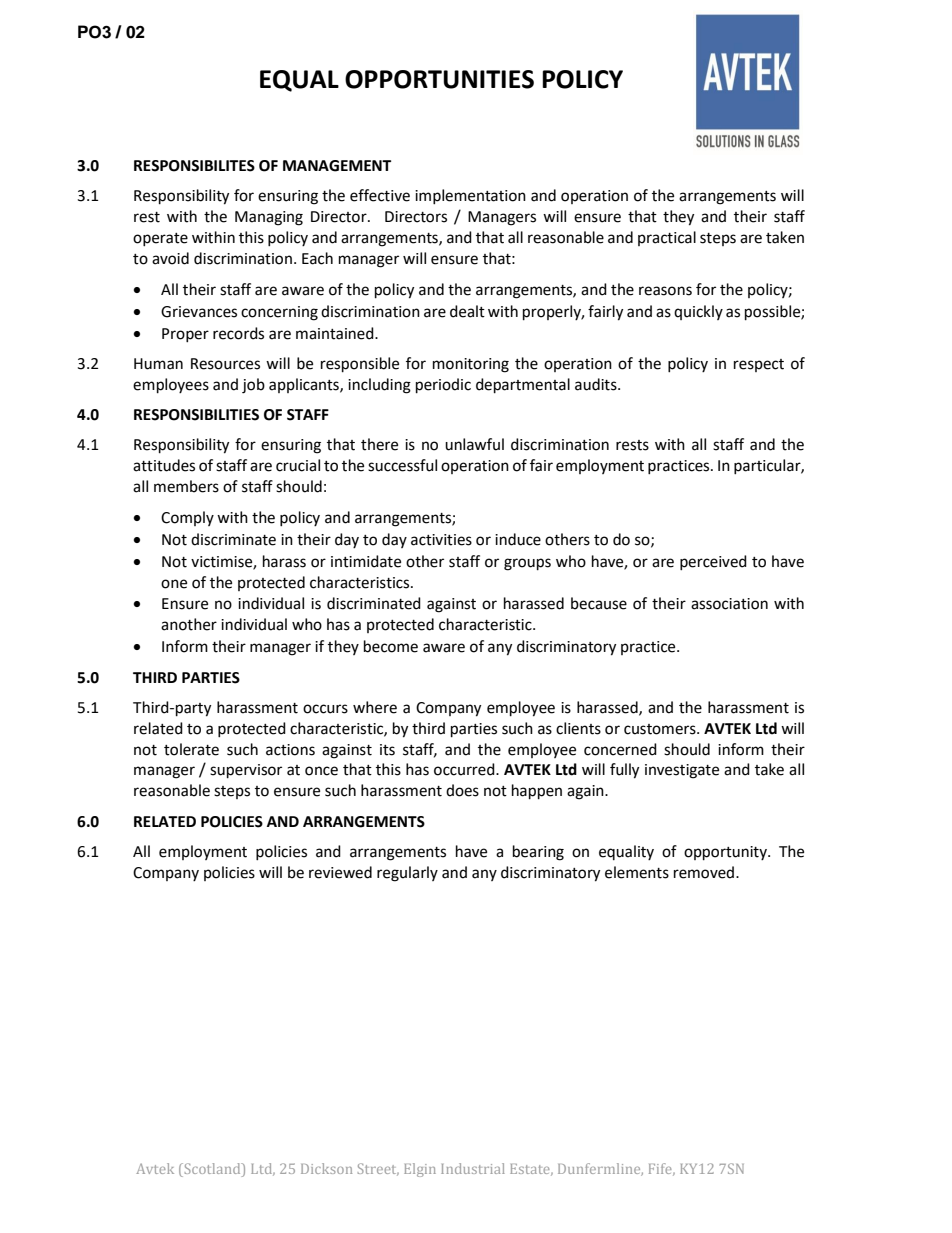 The image size is (952, 1233). What do you see at coordinates (705, 872) in the screenshot?
I see `removed` at bounding box center [705, 872].
